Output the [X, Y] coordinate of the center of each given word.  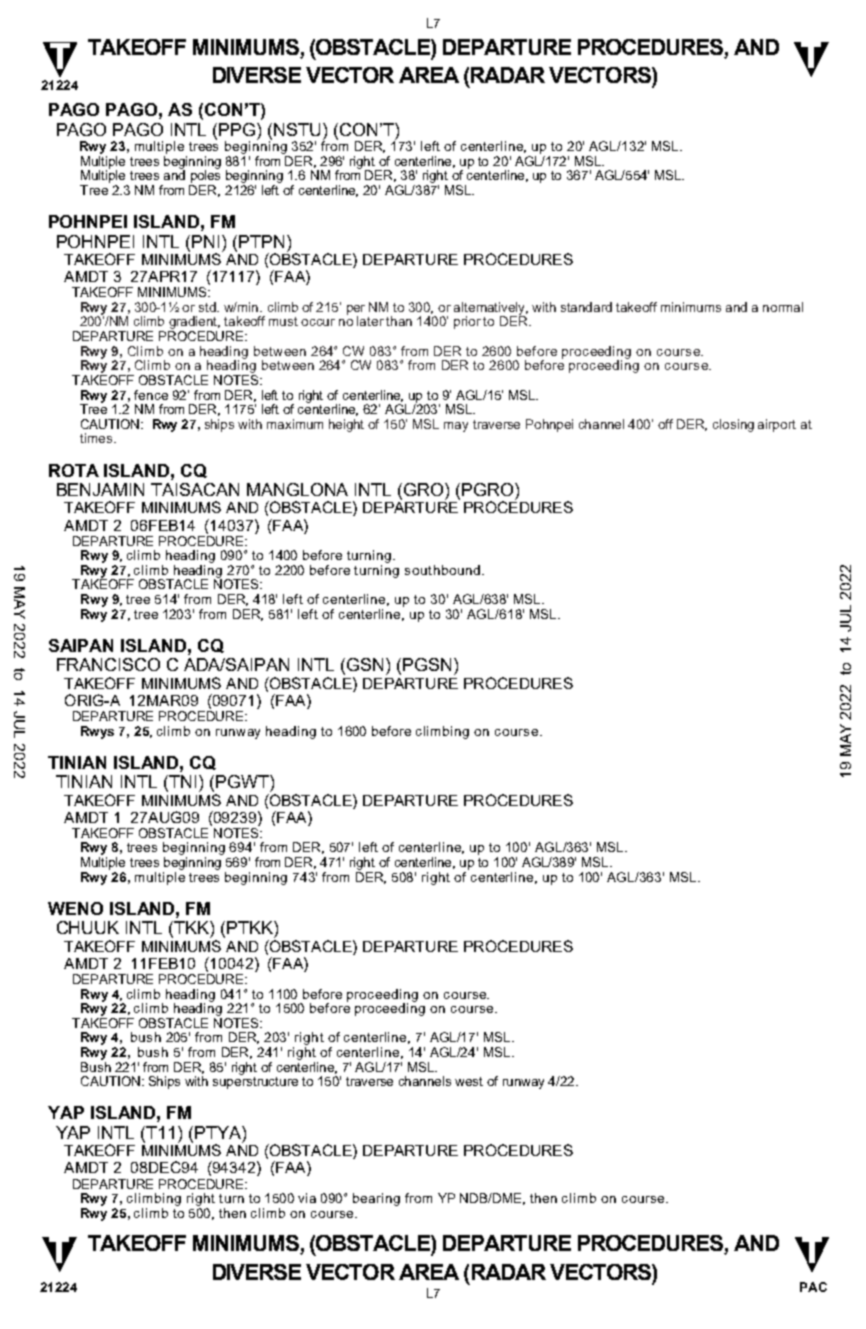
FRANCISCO [108, 664]
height [346, 425]
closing [733, 425]
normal [783, 307]
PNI [205, 241]
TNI [181, 783]
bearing [376, 1199]
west [469, 1081]
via [307, 1198]
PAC [813, 1287]
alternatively [491, 309]
